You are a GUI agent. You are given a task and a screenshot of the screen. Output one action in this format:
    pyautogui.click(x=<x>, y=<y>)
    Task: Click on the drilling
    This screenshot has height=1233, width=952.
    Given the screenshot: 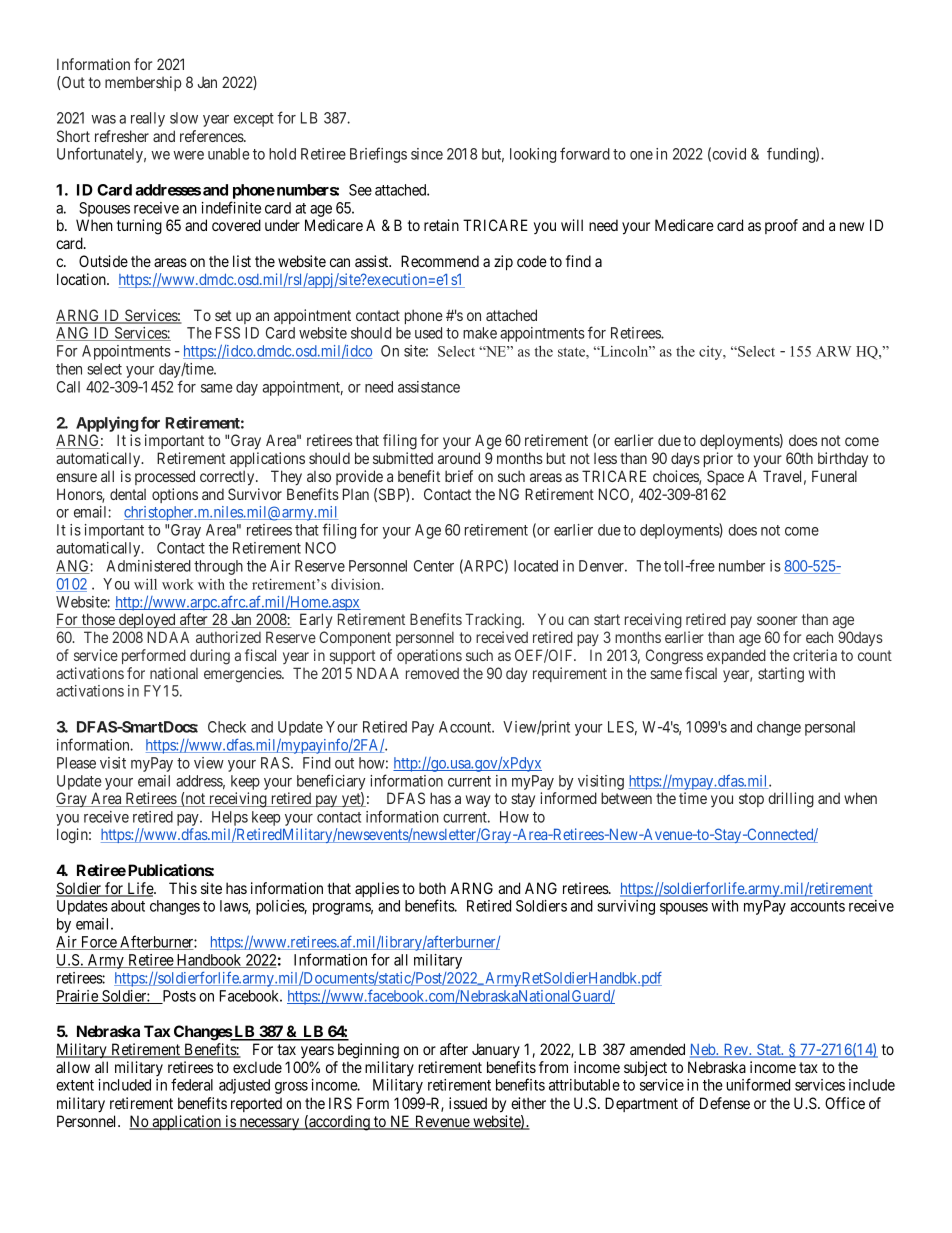 What is the action you would take?
    pyautogui.click(x=791, y=800)
